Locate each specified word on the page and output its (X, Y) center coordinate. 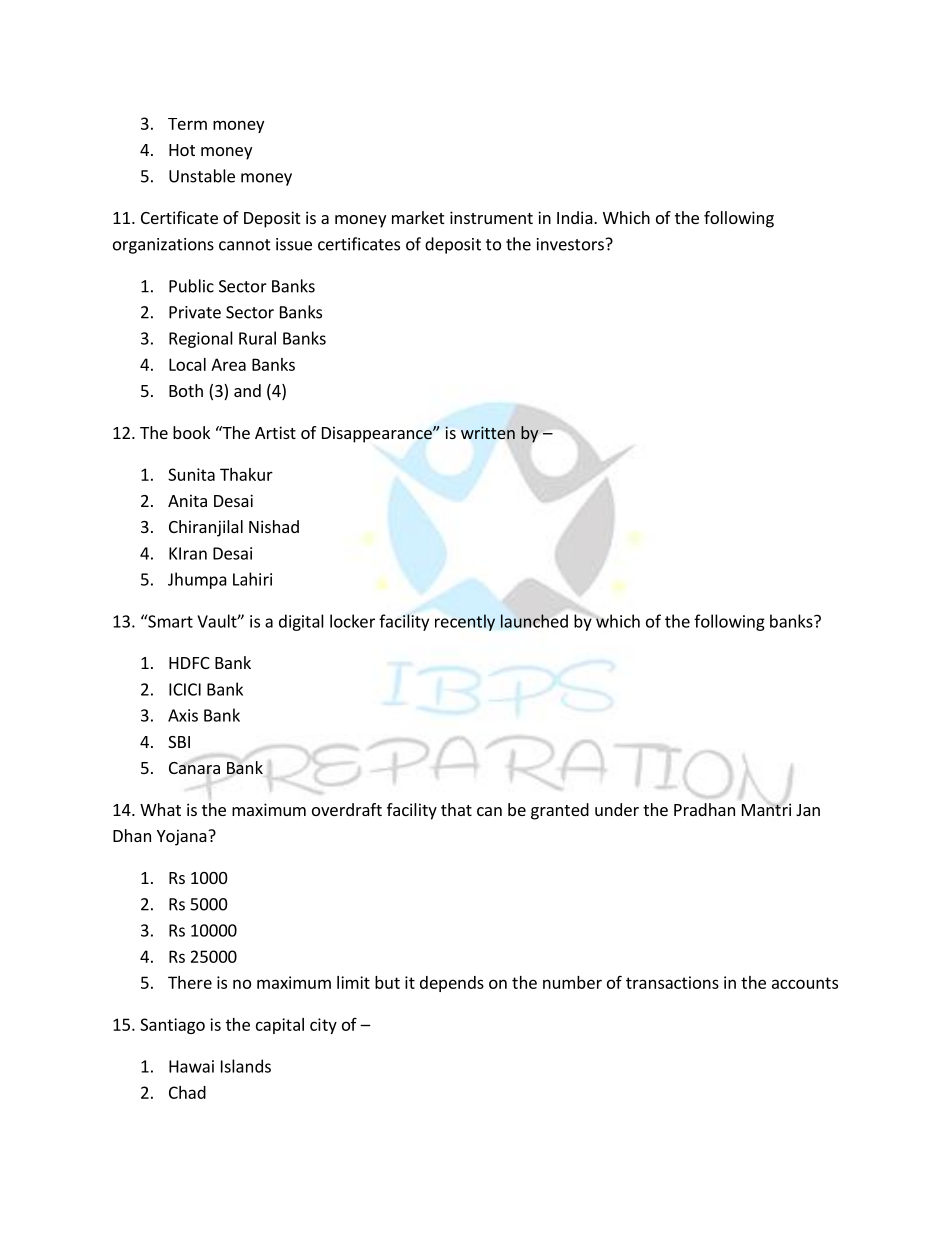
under (617, 809)
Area (228, 364)
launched (534, 621)
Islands (246, 1066)
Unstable (202, 176)
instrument (491, 217)
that (456, 809)
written (488, 432)
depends (452, 984)
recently (465, 622)
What (160, 809)
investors (570, 244)
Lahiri (252, 579)
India (575, 217)
